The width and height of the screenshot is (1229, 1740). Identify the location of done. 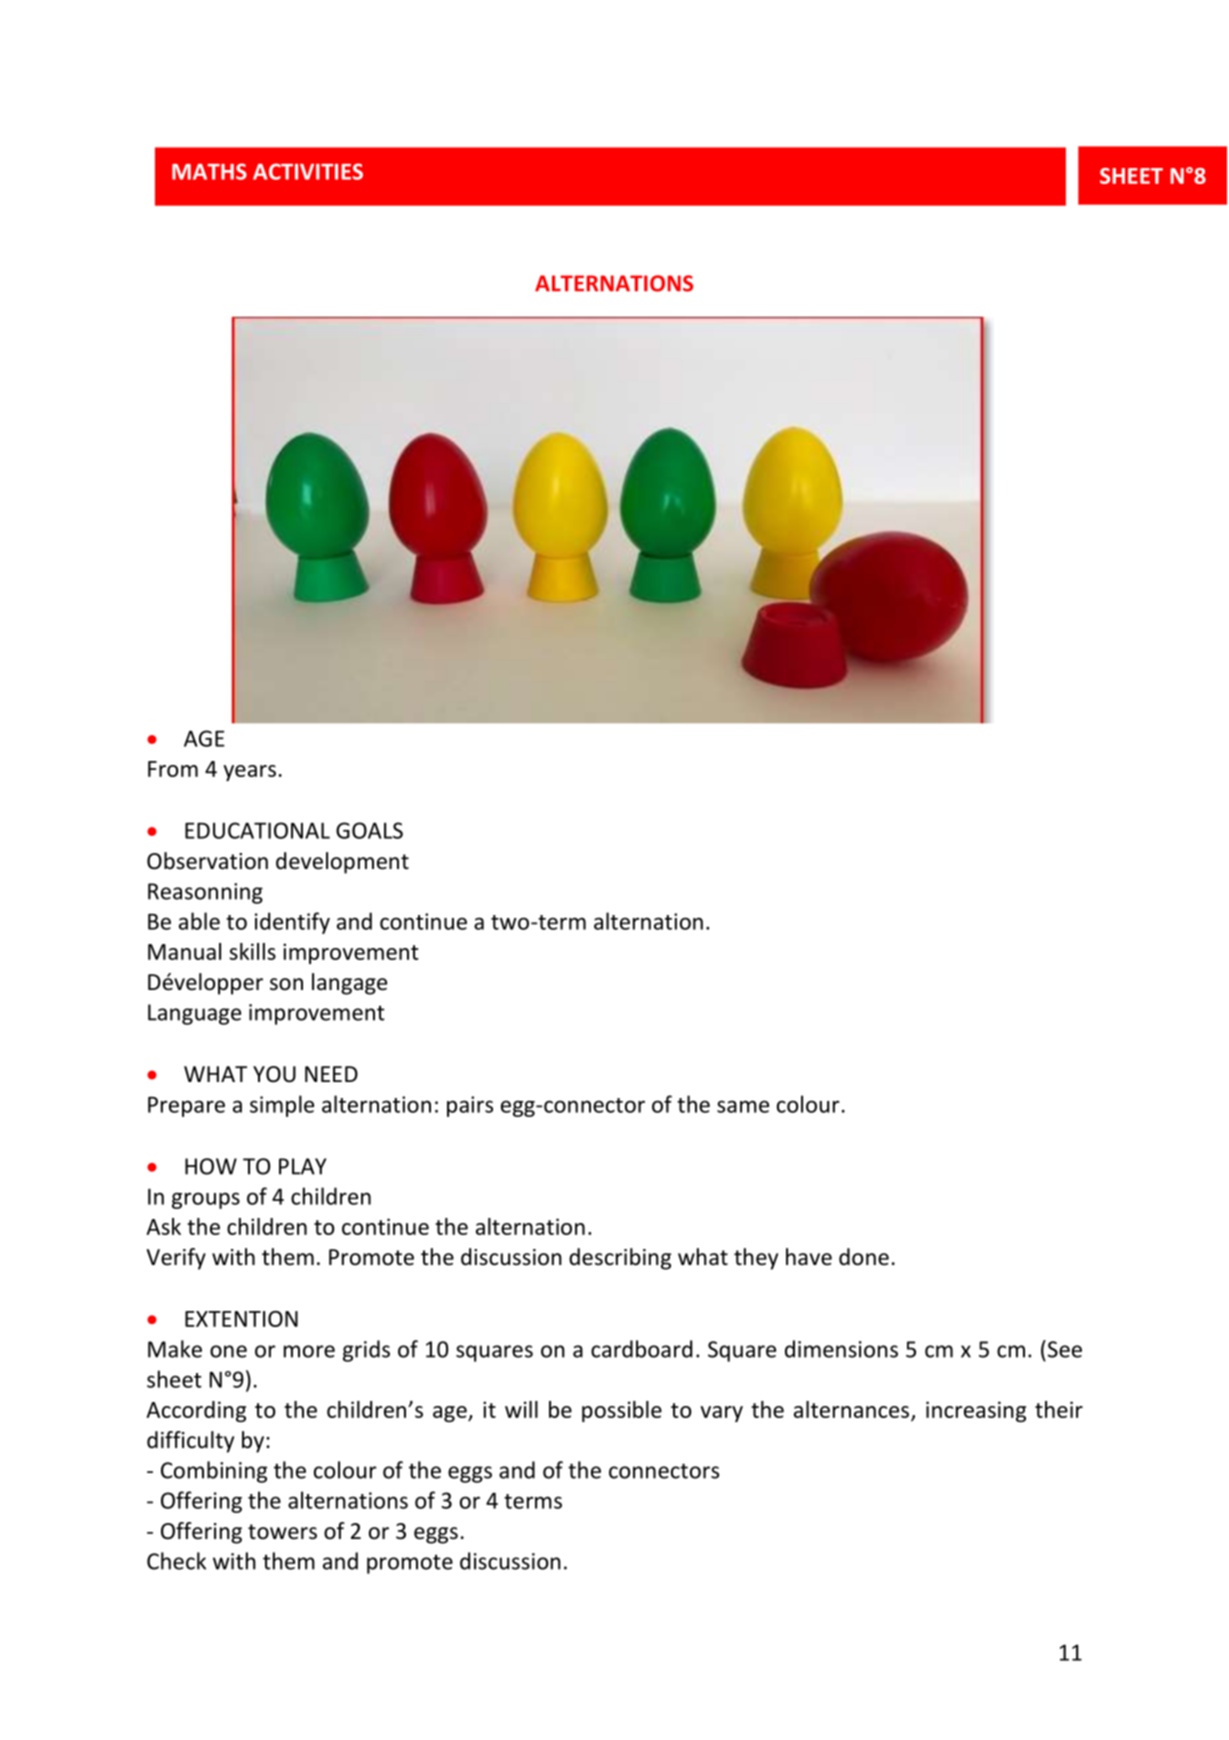
(864, 1257).
